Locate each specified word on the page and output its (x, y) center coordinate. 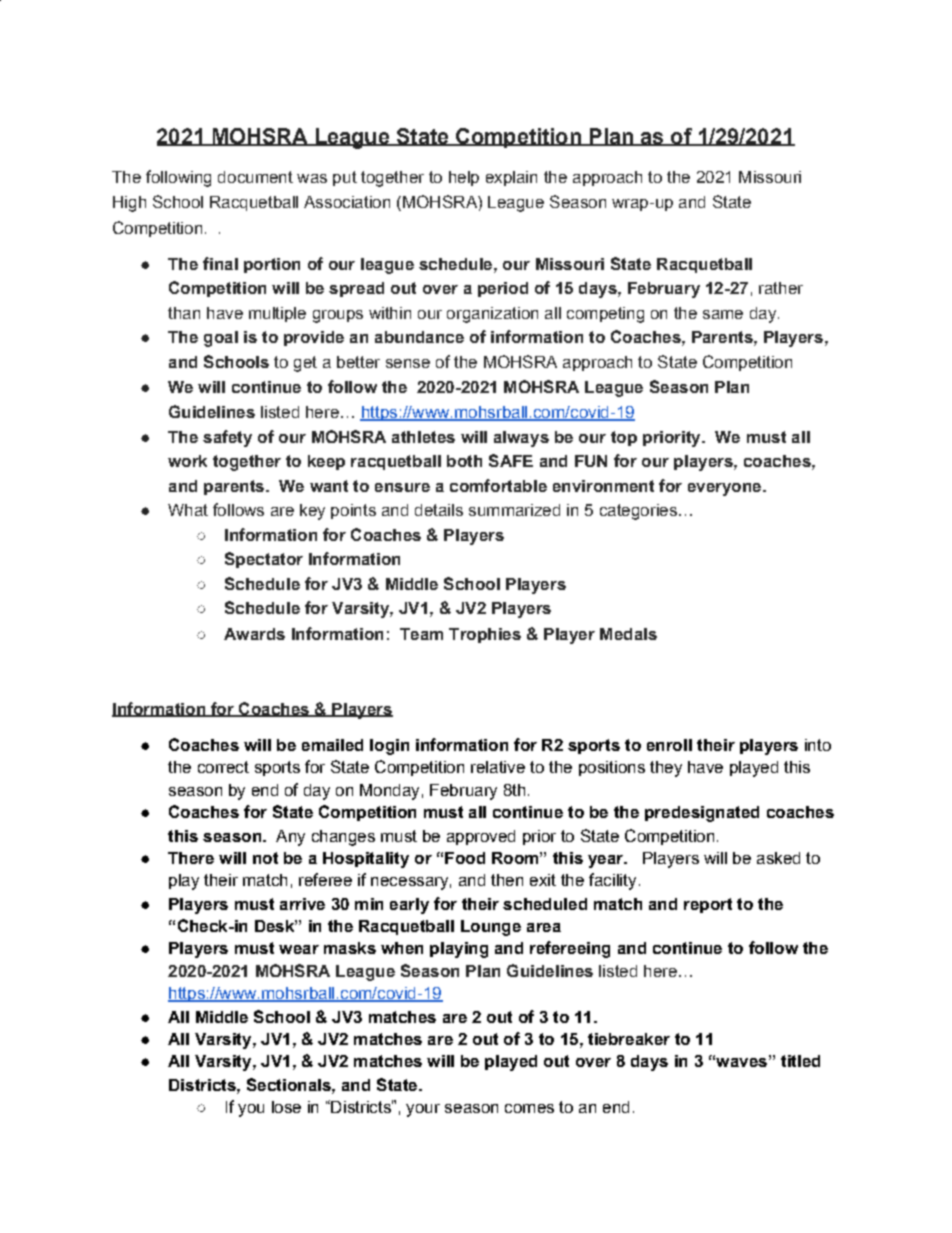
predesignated (702, 814)
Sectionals (290, 1084)
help (464, 178)
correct (223, 767)
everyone (726, 489)
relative (498, 767)
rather (781, 288)
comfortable (498, 485)
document (255, 177)
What (188, 510)
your (423, 1110)
